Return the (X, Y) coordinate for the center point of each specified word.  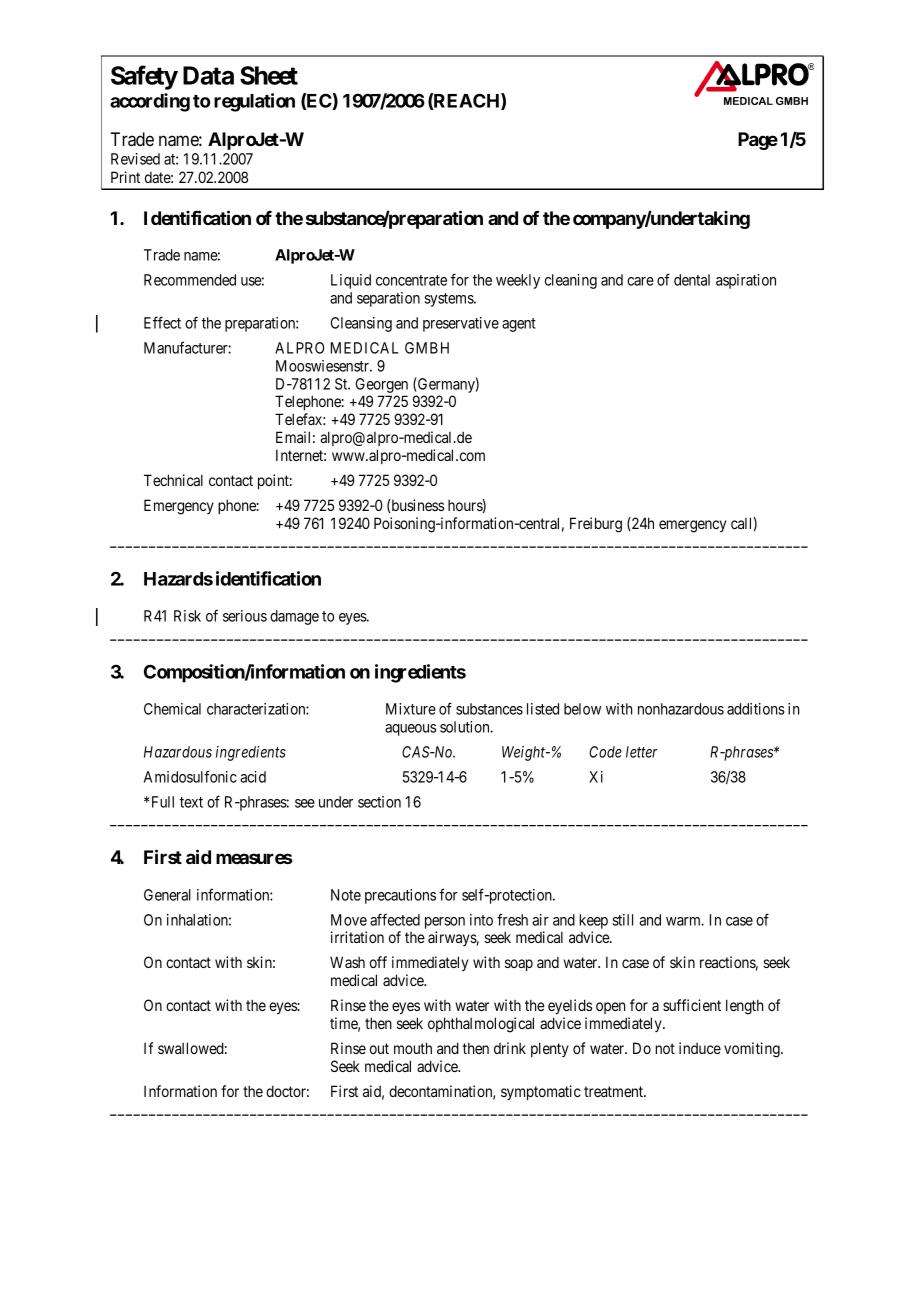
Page (758, 141)
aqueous (410, 730)
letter (641, 752)
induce (700, 1048)
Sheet (269, 75)
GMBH (427, 348)
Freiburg (596, 525)
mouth (413, 1048)
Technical (173, 480)
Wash (347, 962)
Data (208, 75)
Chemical (172, 709)
